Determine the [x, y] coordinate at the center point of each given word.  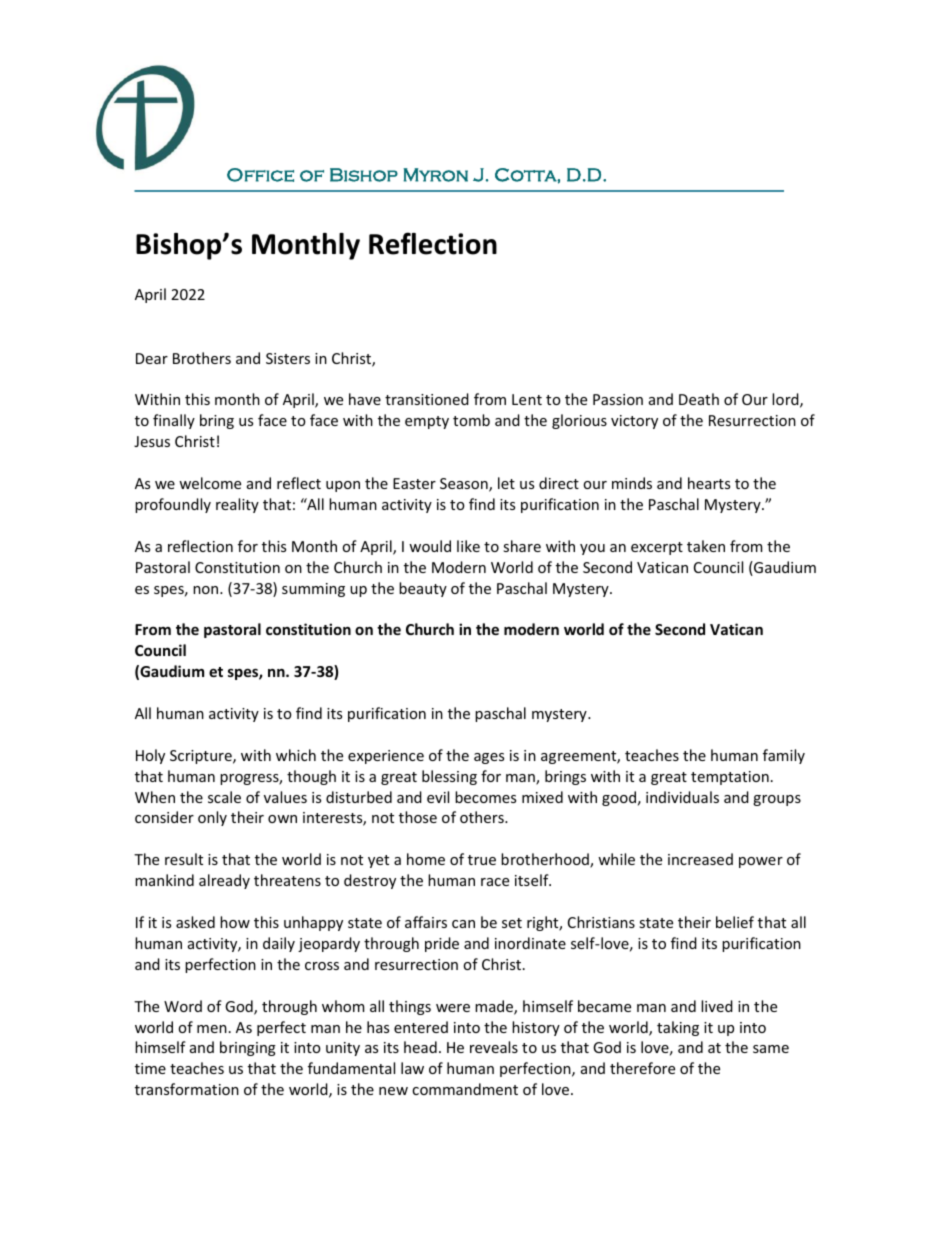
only [212, 818]
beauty [423, 589]
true [482, 860]
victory [634, 422]
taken [706, 546]
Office [260, 175]
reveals [494, 1047]
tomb [471, 420]
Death [699, 399]
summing [313, 590]
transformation [187, 1089]
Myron [435, 175]
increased [700, 859]
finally [174, 421]
